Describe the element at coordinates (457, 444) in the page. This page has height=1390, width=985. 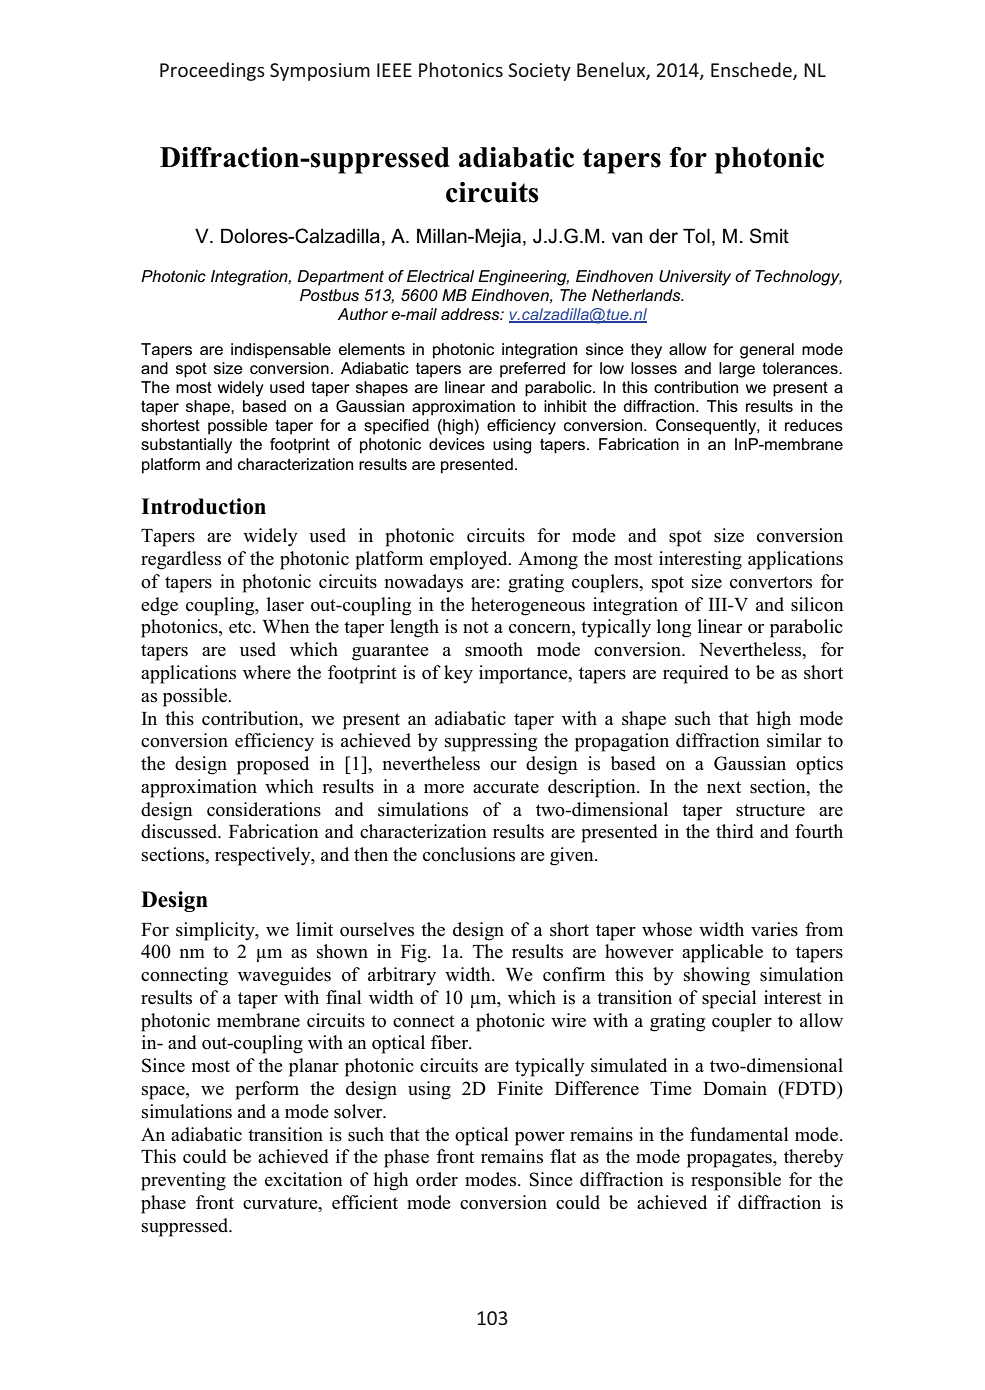
I see `devices` at that location.
